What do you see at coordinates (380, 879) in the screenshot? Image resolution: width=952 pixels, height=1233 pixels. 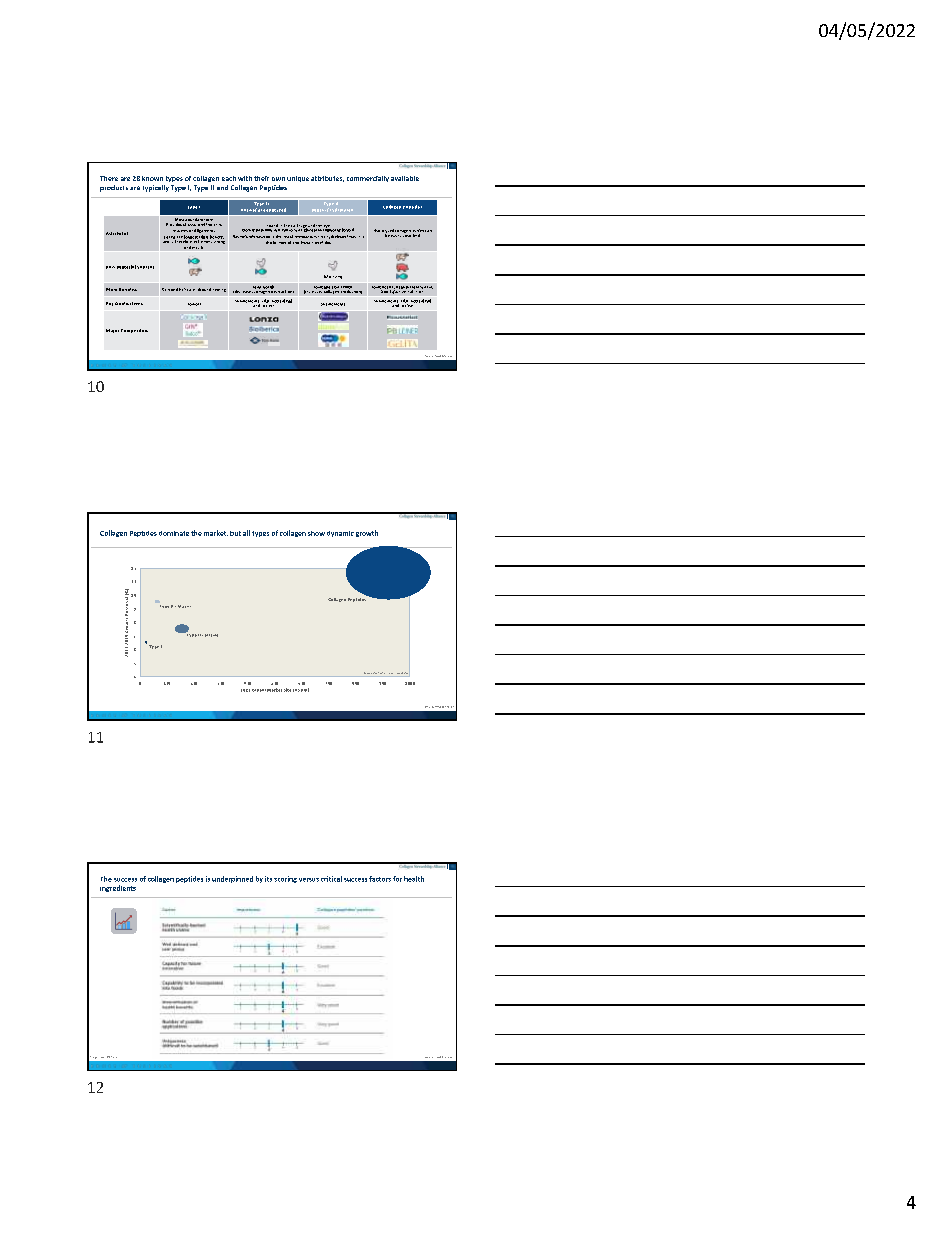 I see `factors` at bounding box center [380, 879].
